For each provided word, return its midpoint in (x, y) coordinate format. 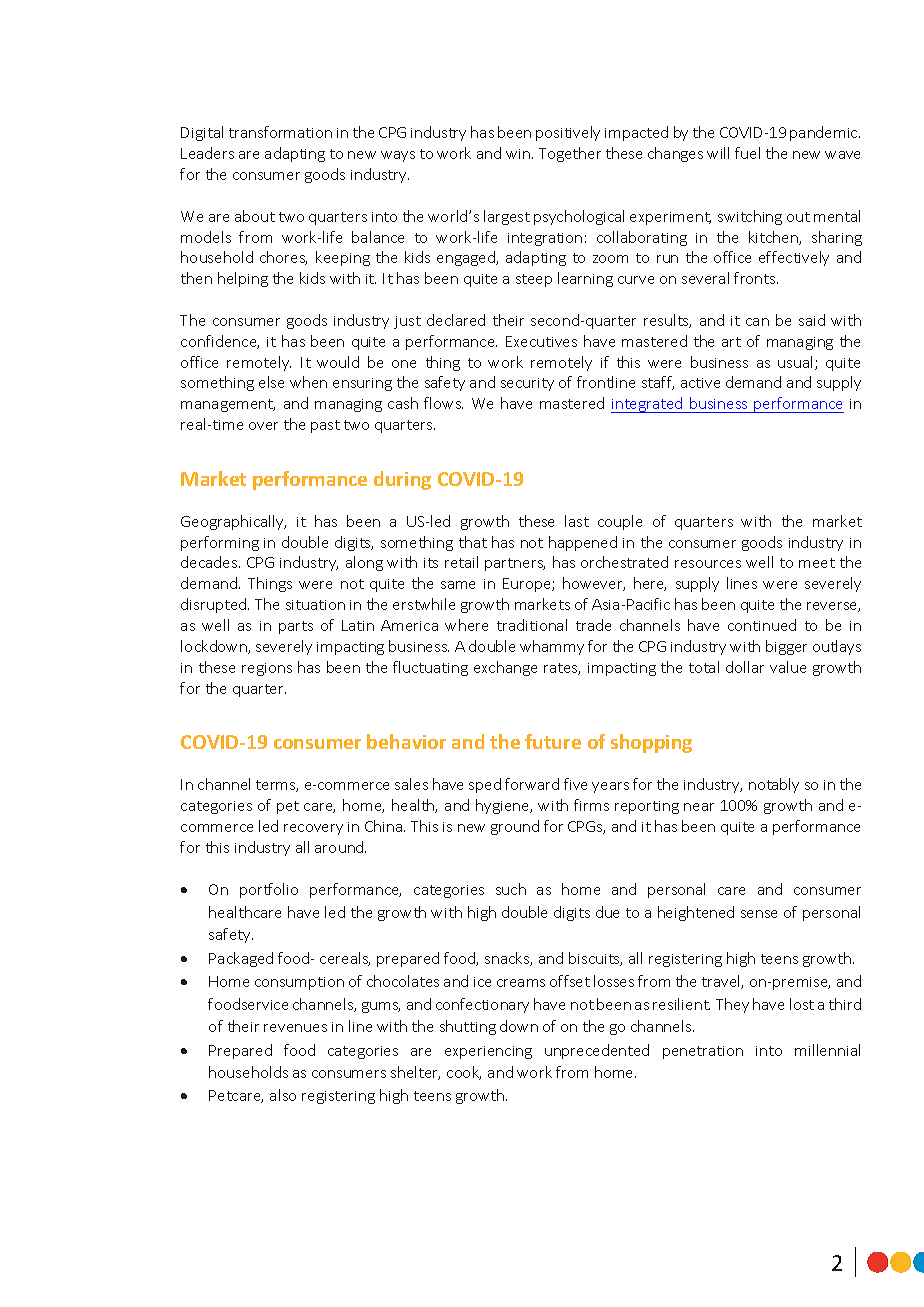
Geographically (233, 522)
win (518, 154)
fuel (747, 153)
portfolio (269, 890)
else (271, 382)
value (788, 667)
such (511, 889)
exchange (505, 668)
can (757, 322)
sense (759, 914)
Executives (541, 341)
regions (267, 669)
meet (817, 563)
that (473, 542)
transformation (280, 132)
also (283, 1095)
